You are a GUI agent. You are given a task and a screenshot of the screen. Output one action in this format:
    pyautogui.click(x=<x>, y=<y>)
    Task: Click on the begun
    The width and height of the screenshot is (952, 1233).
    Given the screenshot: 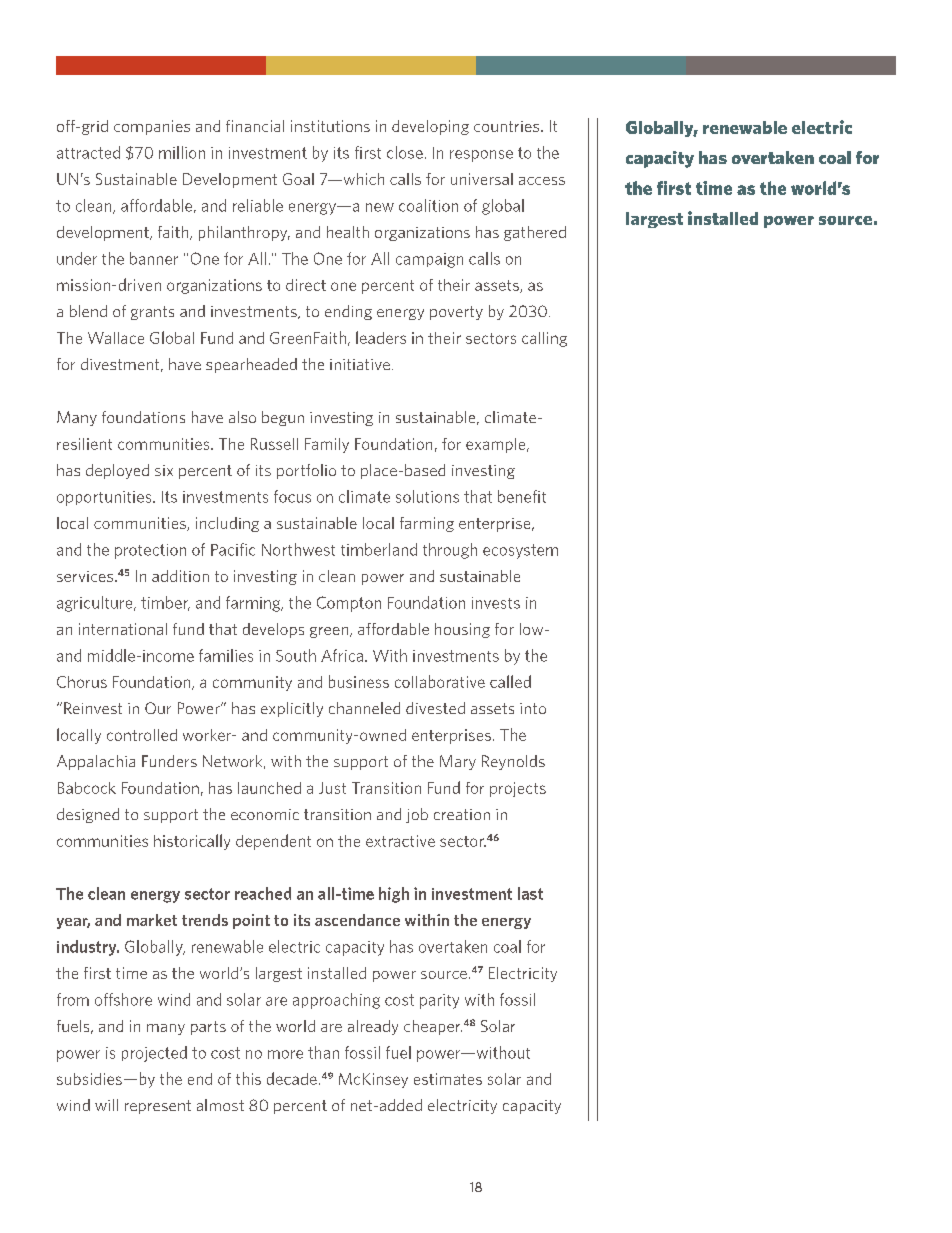 What is the action you would take?
    pyautogui.click(x=283, y=418)
